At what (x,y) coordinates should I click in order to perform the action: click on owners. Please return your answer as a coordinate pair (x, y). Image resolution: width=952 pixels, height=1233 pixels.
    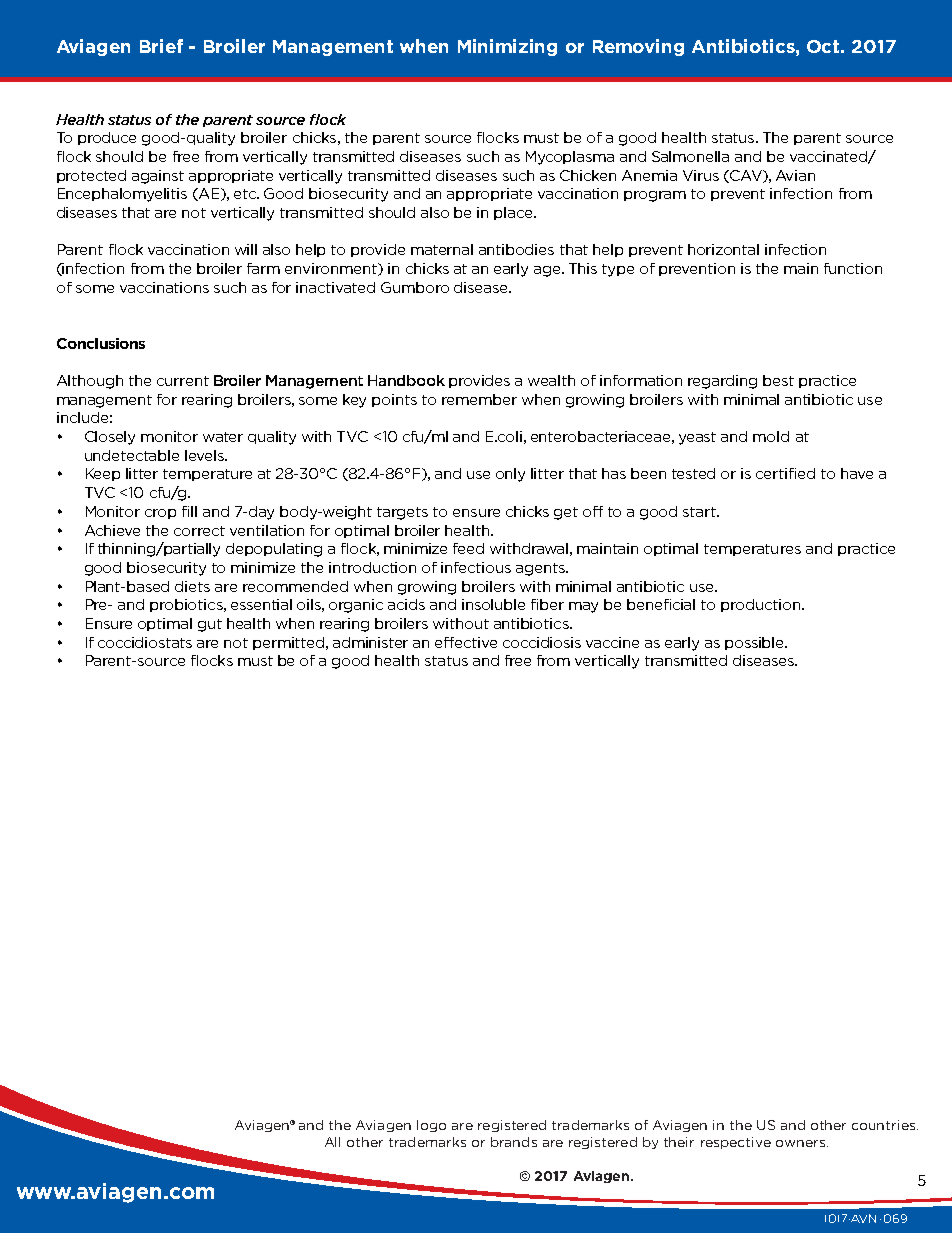
    Looking at the image, I should click on (800, 1143).
